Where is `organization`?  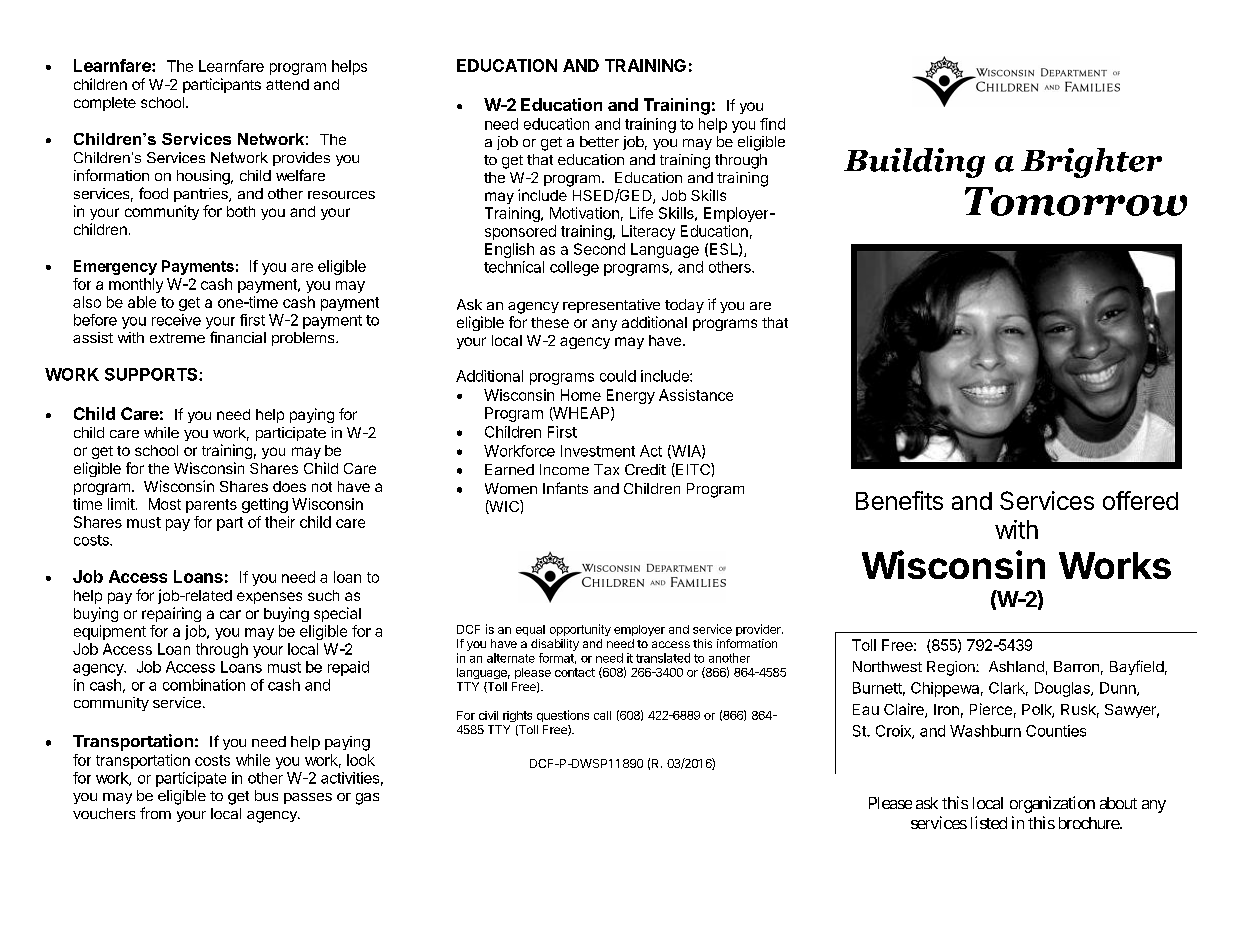
organization is located at coordinates (1052, 804).
